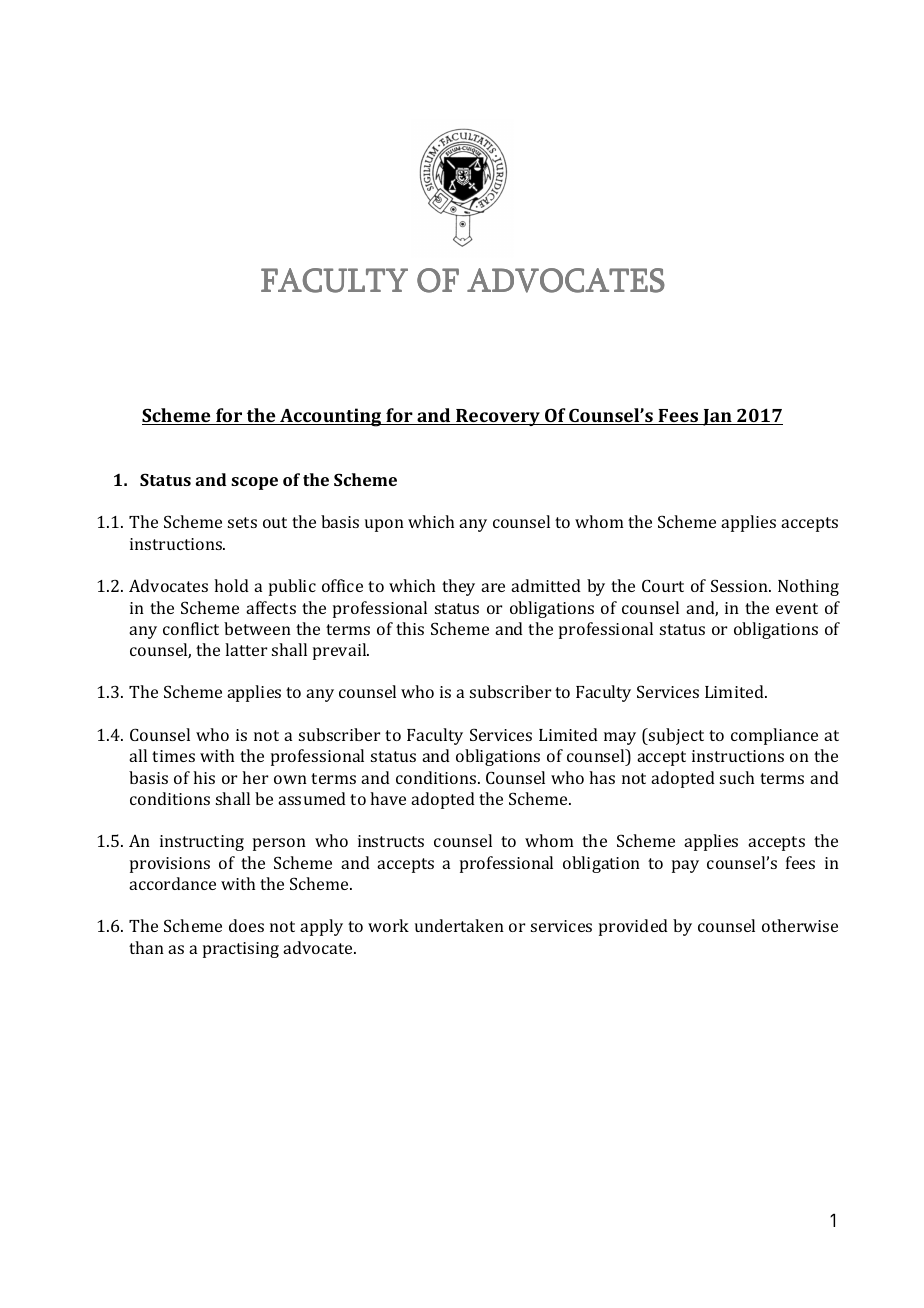 The width and height of the screenshot is (924, 1308). I want to click on Recovery, so click(498, 417).
